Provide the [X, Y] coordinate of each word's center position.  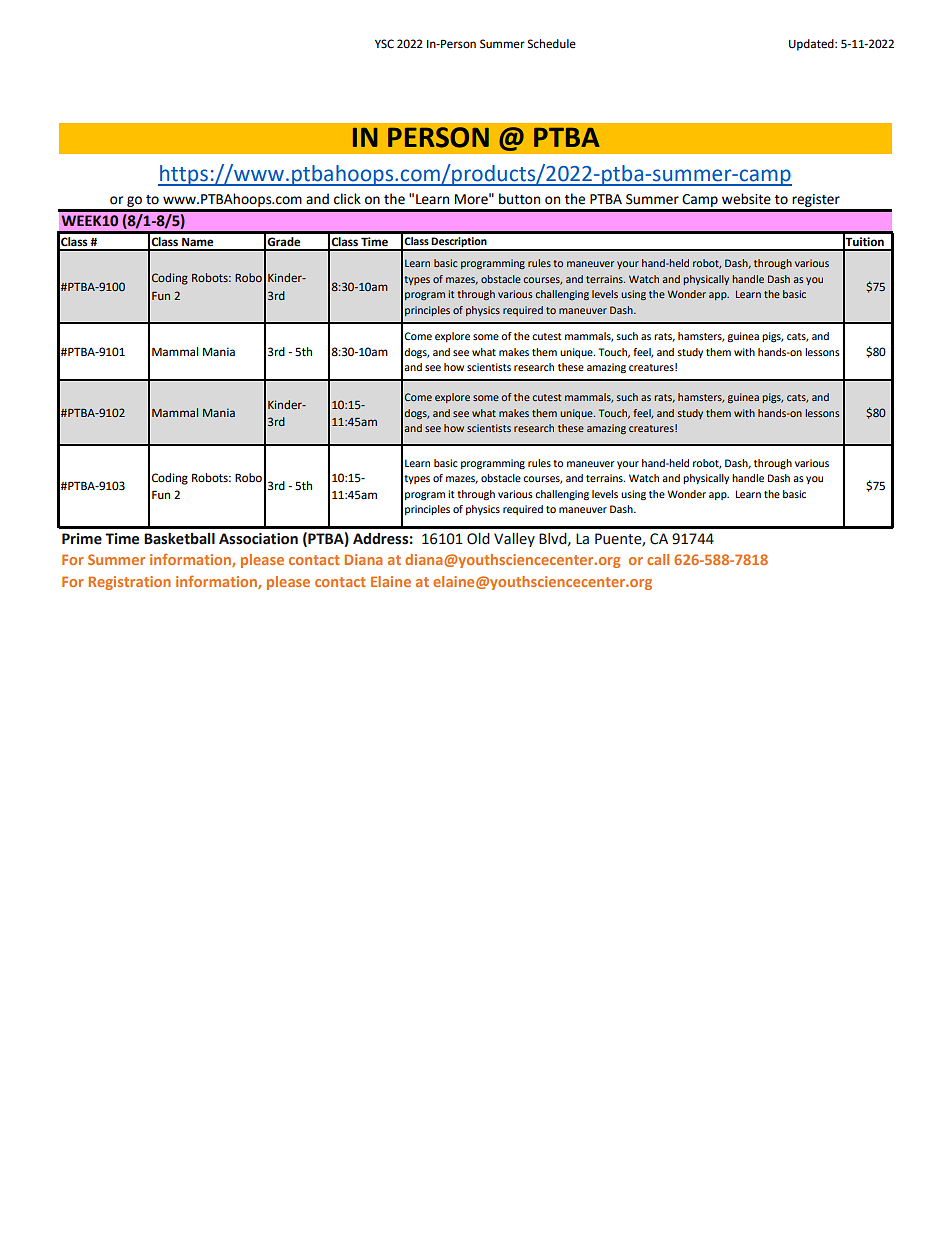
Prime [82, 539]
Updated [812, 45]
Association [258, 539]
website [746, 199]
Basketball [179, 539]
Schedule [552, 44]
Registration [129, 583]
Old [478, 539]
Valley [514, 540]
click [347, 199]
